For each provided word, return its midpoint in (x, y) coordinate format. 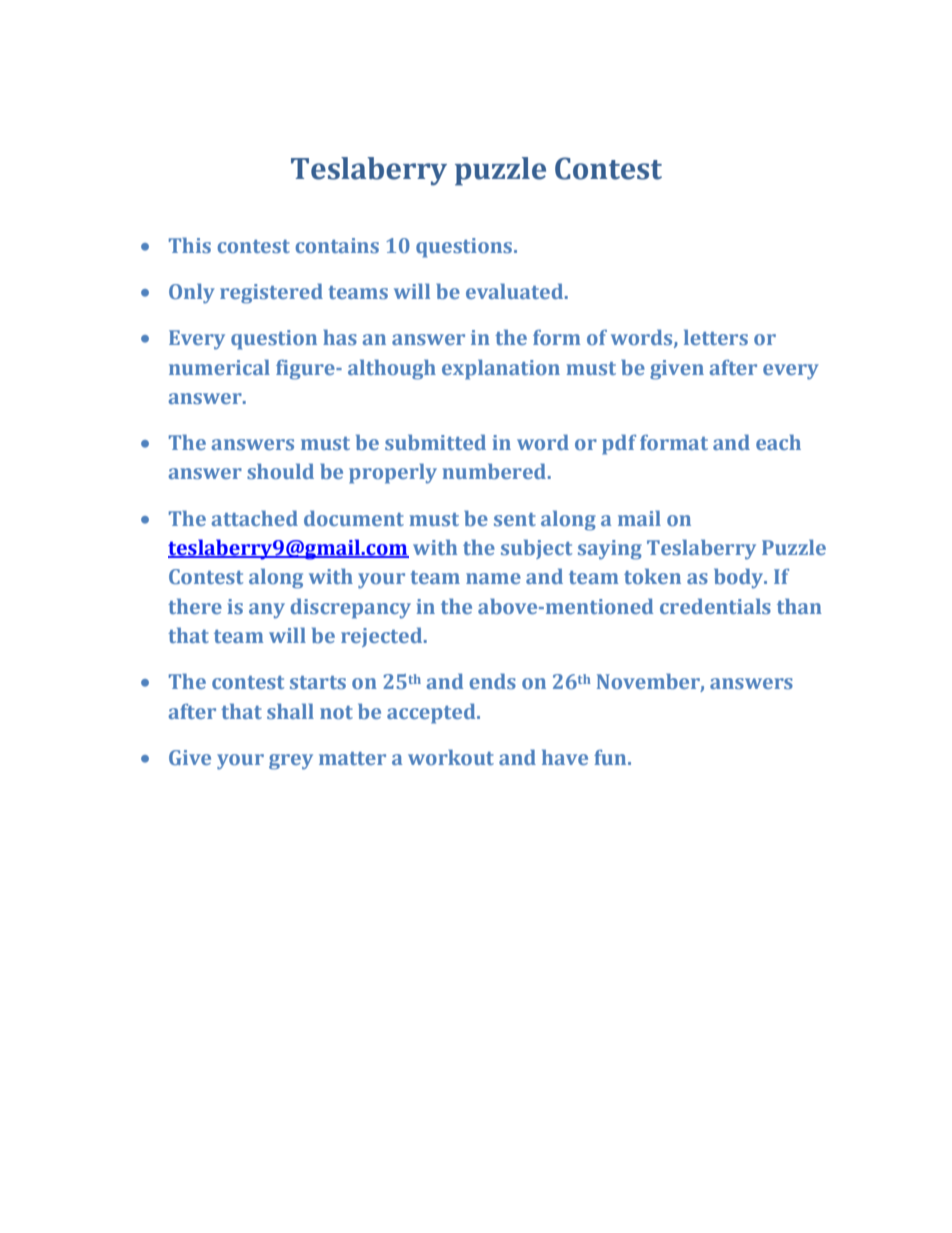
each (778, 442)
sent (515, 519)
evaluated (516, 291)
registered (271, 293)
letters (716, 337)
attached (255, 518)
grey (291, 762)
